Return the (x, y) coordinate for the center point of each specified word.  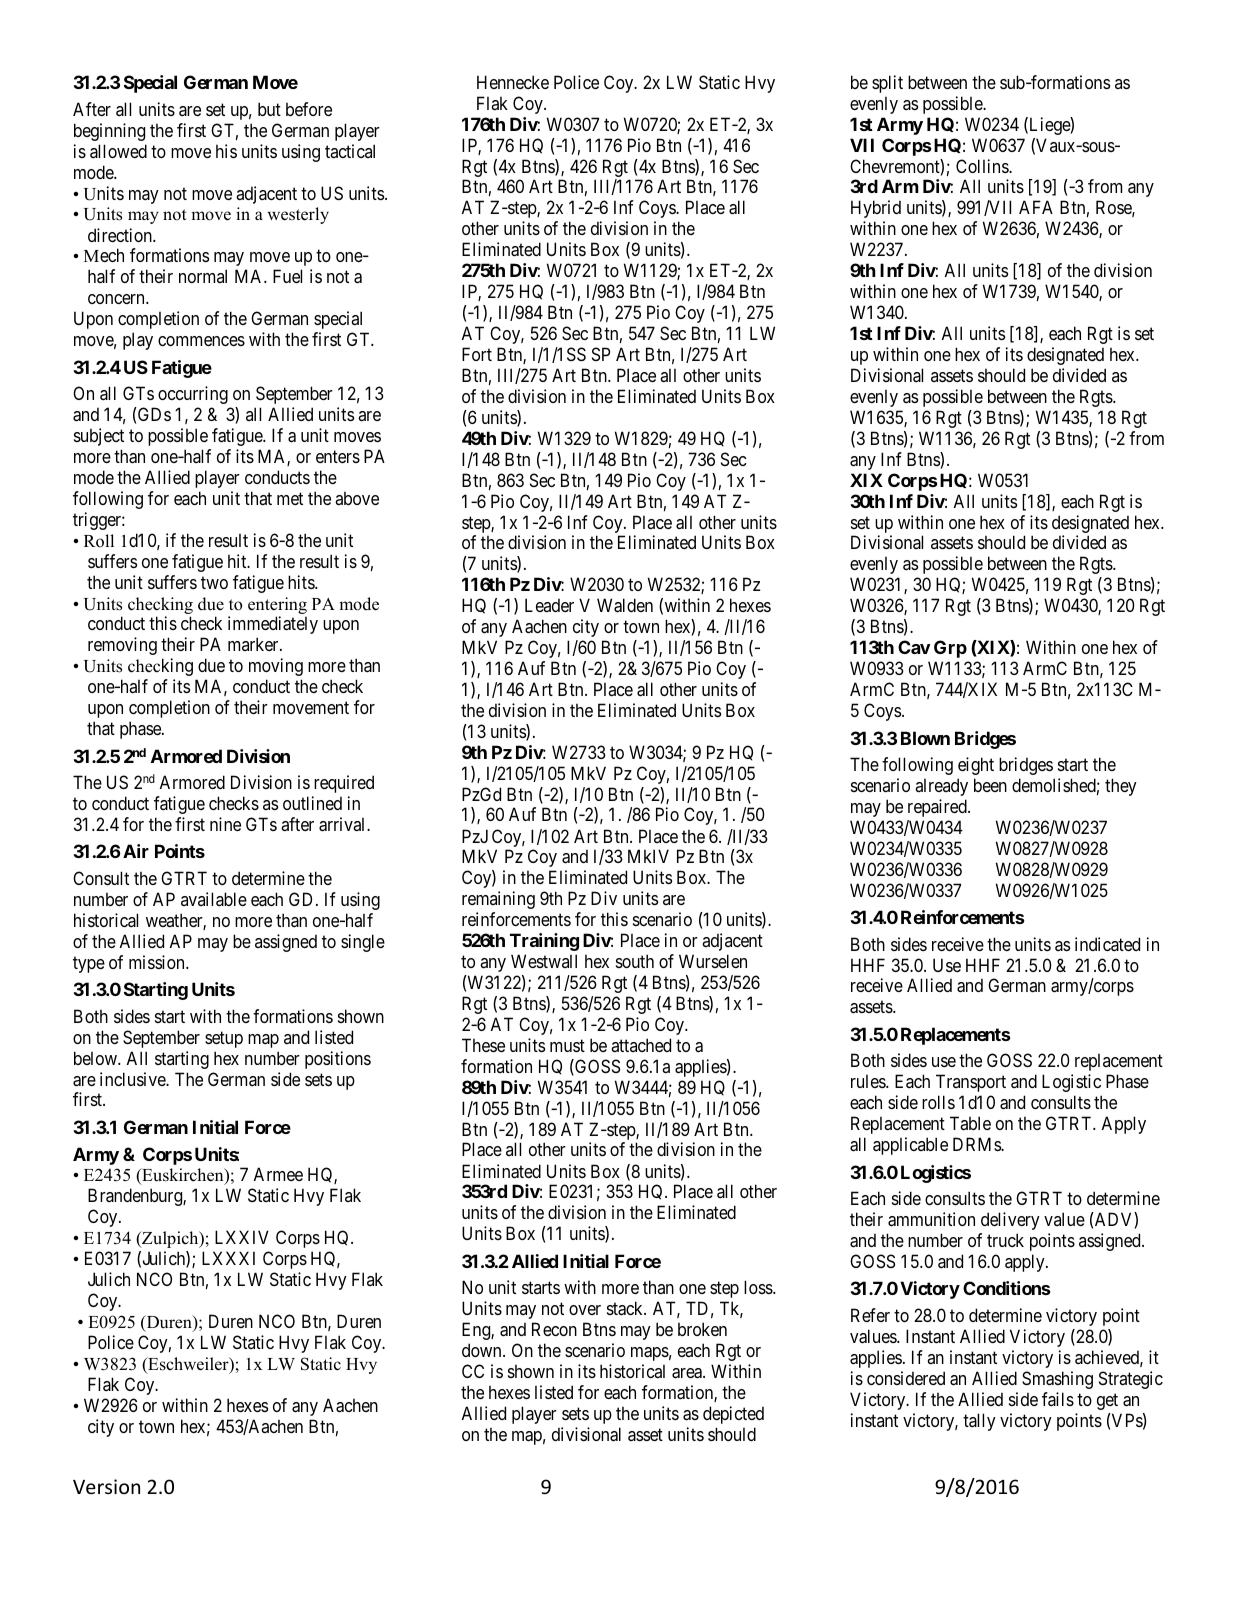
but (269, 109)
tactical (350, 151)
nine (225, 824)
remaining (498, 900)
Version (106, 1486)
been (990, 785)
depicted (733, 1415)
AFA (1036, 207)
